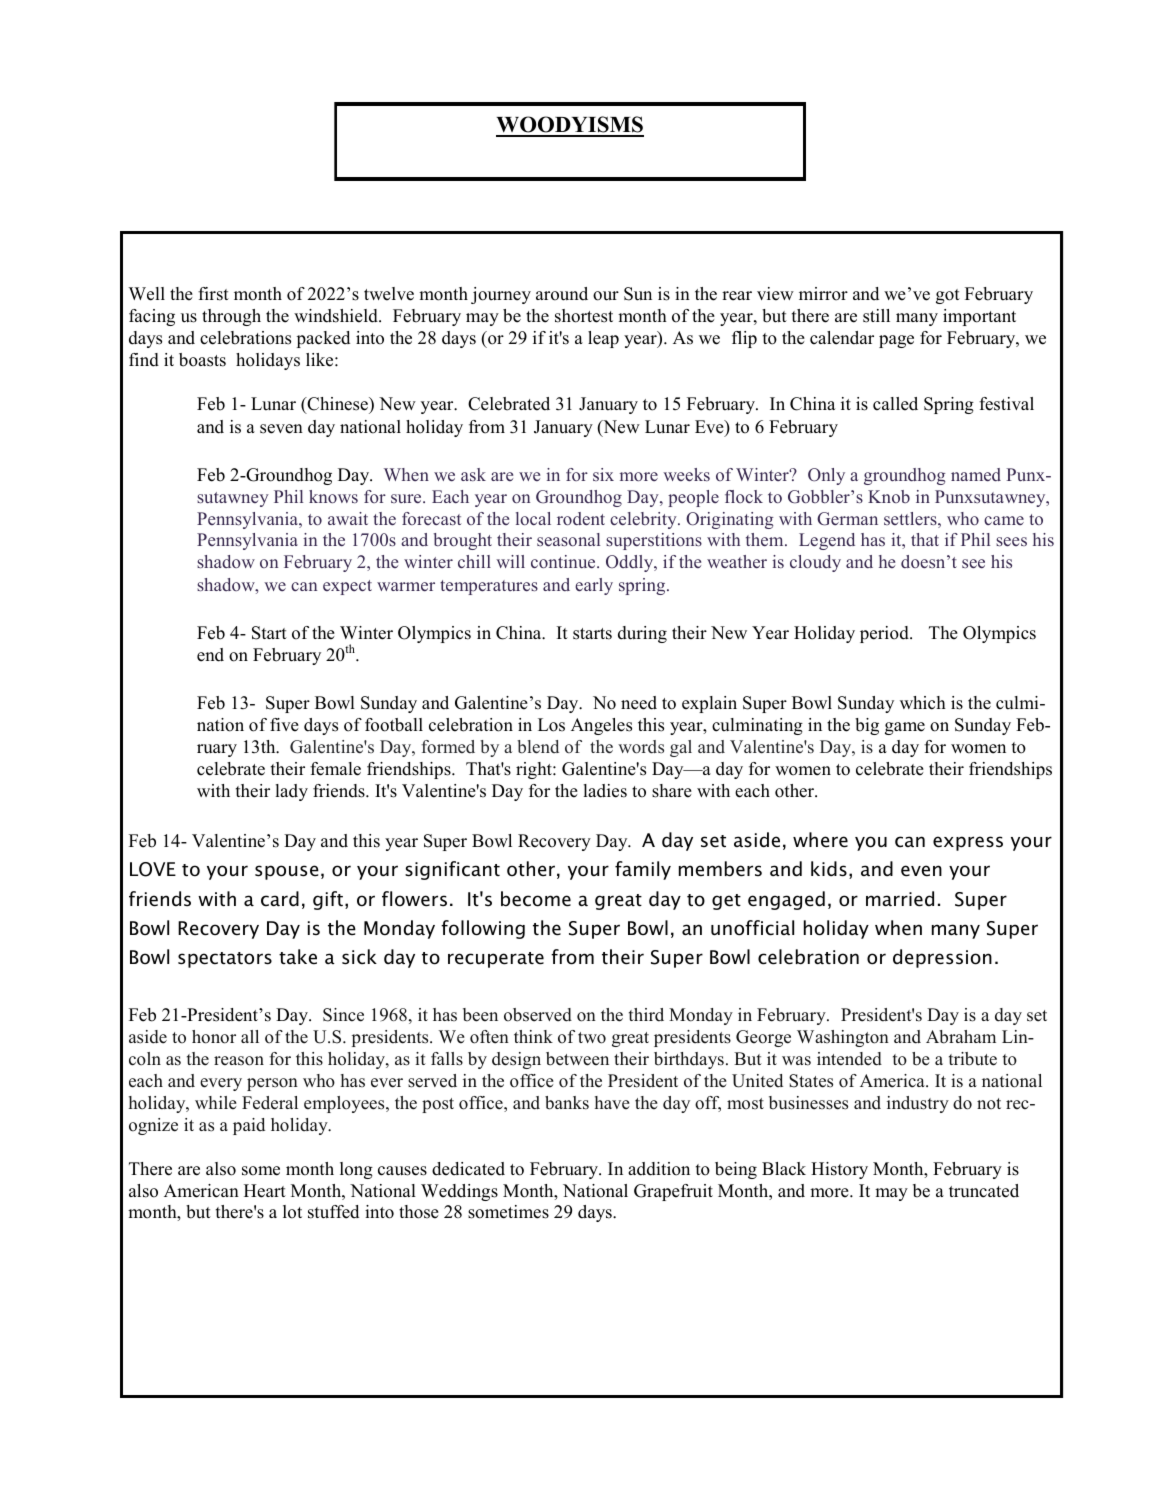 The height and width of the document is (1509, 1166). Describe the element at coordinates (538, 747) in the document. I see `blend` at that location.
